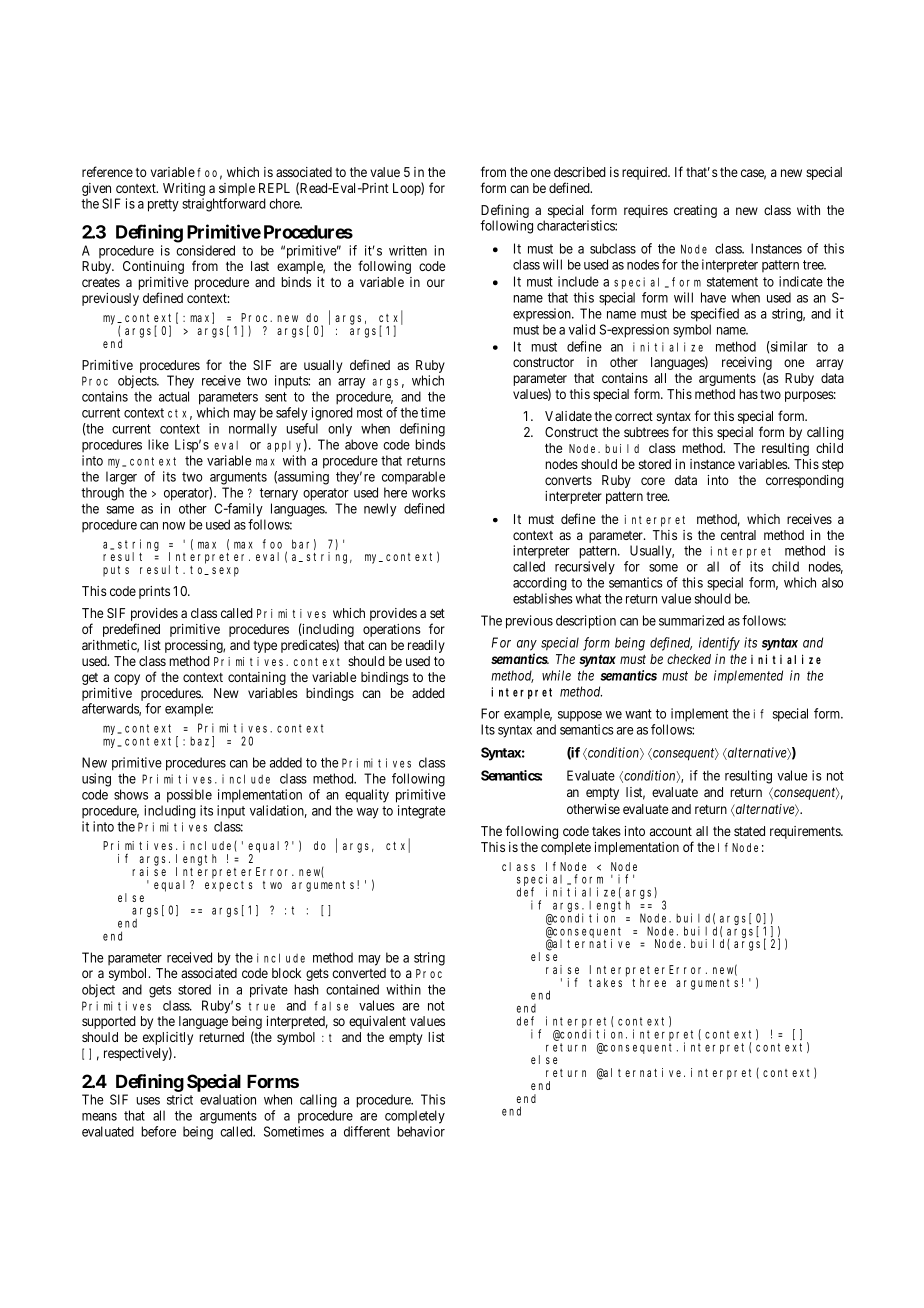 This image has height=1308, width=924. Describe the element at coordinates (180, 1099) in the image. I see `strict` at that location.
